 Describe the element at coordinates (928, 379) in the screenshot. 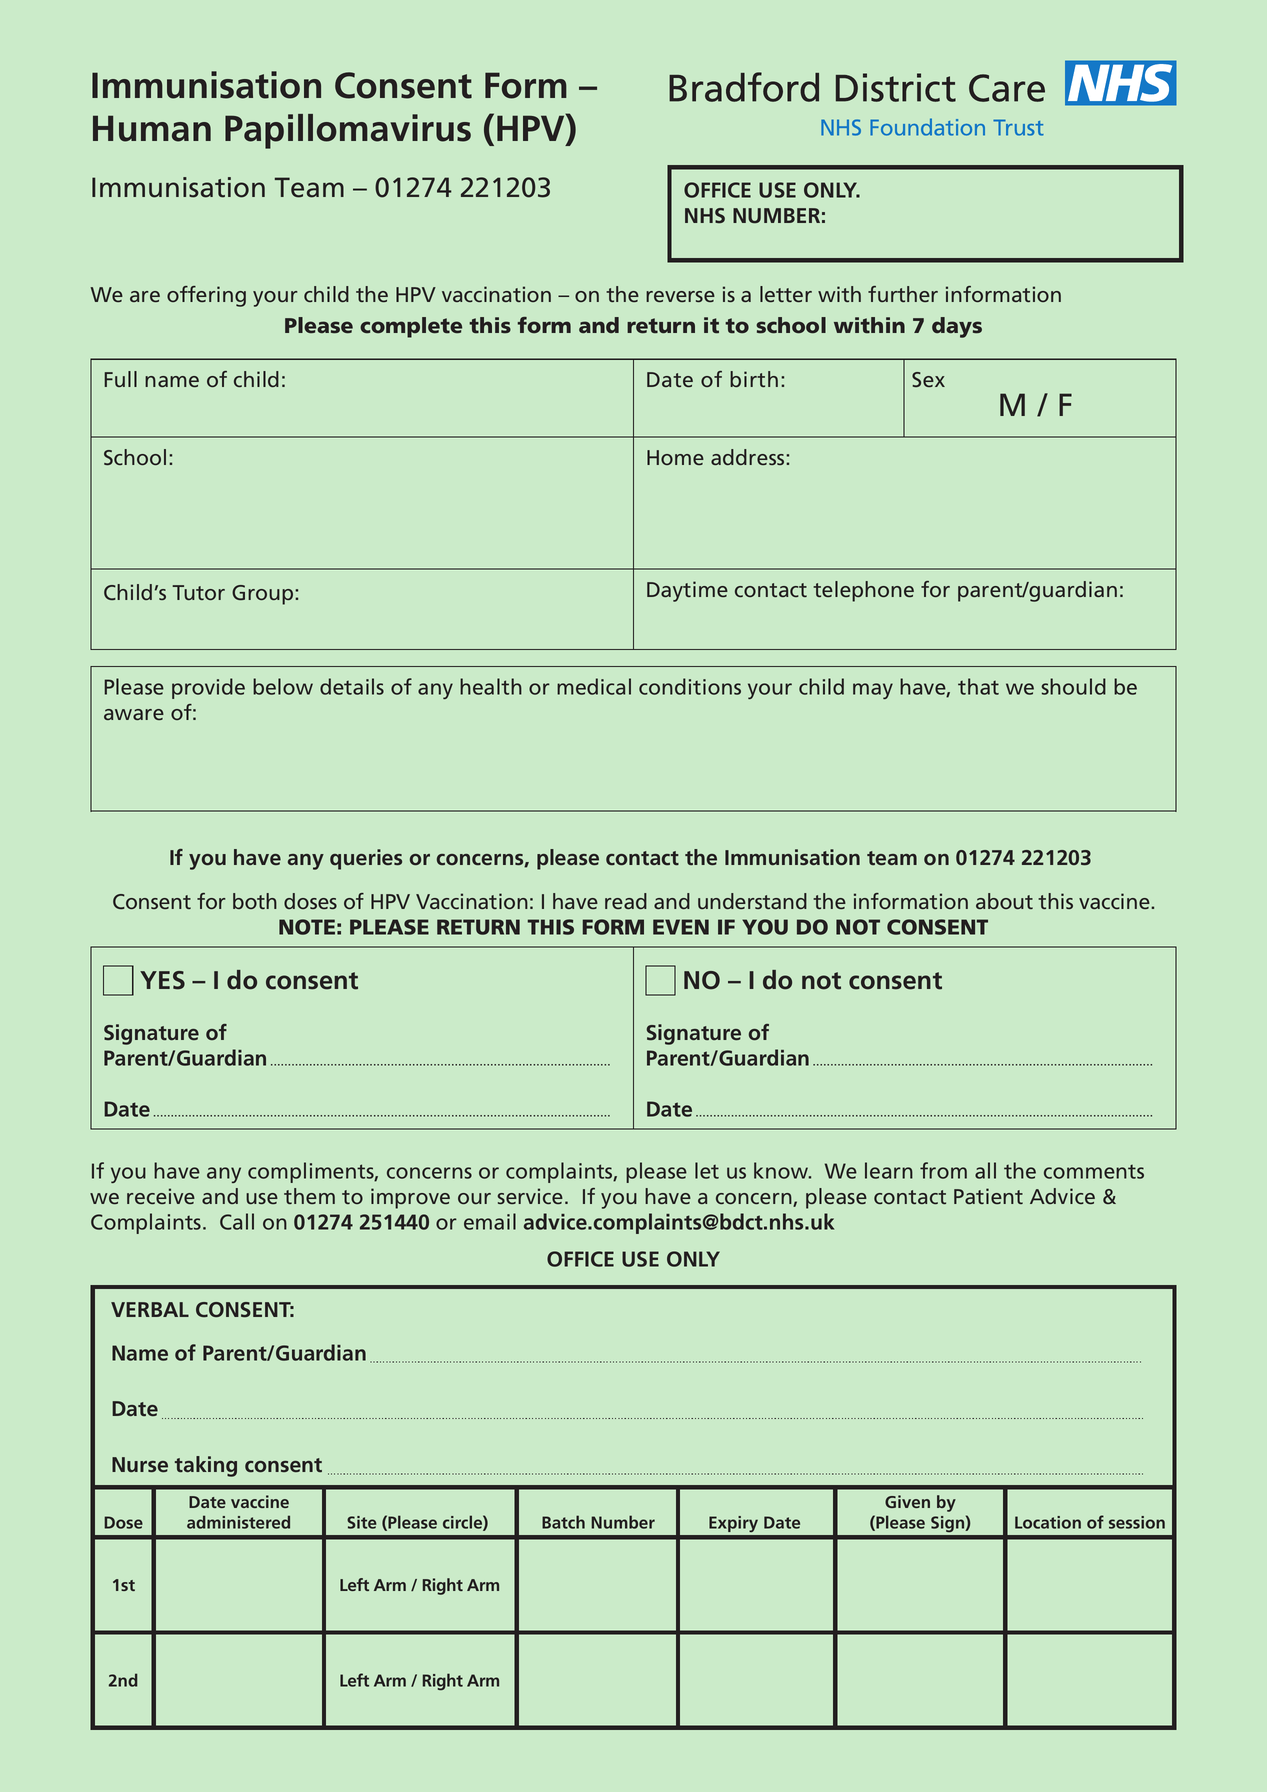

I see `Sex` at that location.
